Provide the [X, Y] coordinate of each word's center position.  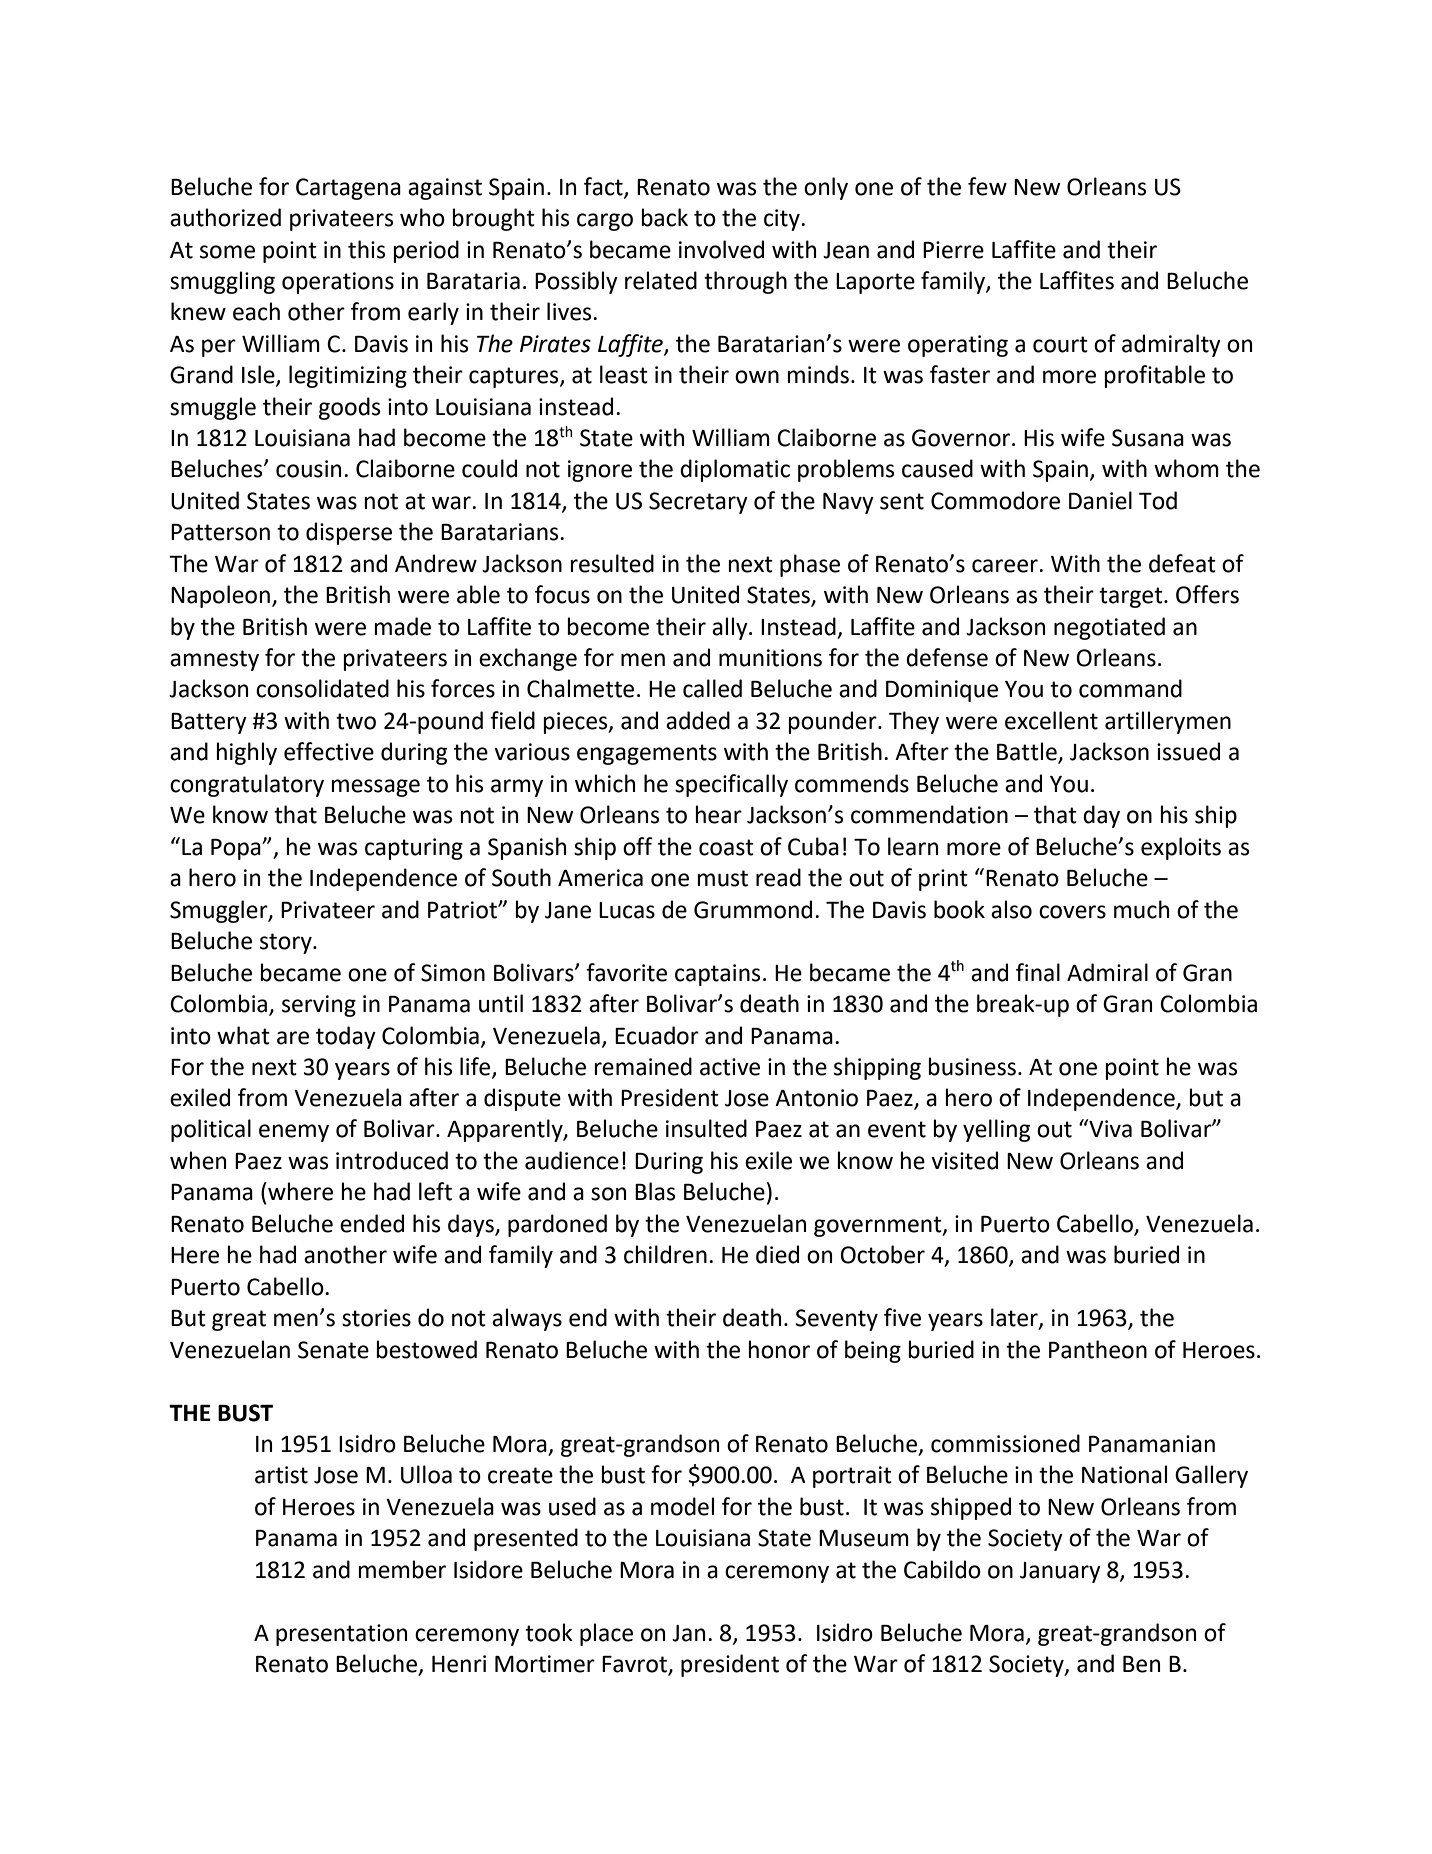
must [723, 878]
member [402, 1569]
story [287, 943]
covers [1072, 912]
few [987, 186]
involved [721, 249]
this [366, 249]
